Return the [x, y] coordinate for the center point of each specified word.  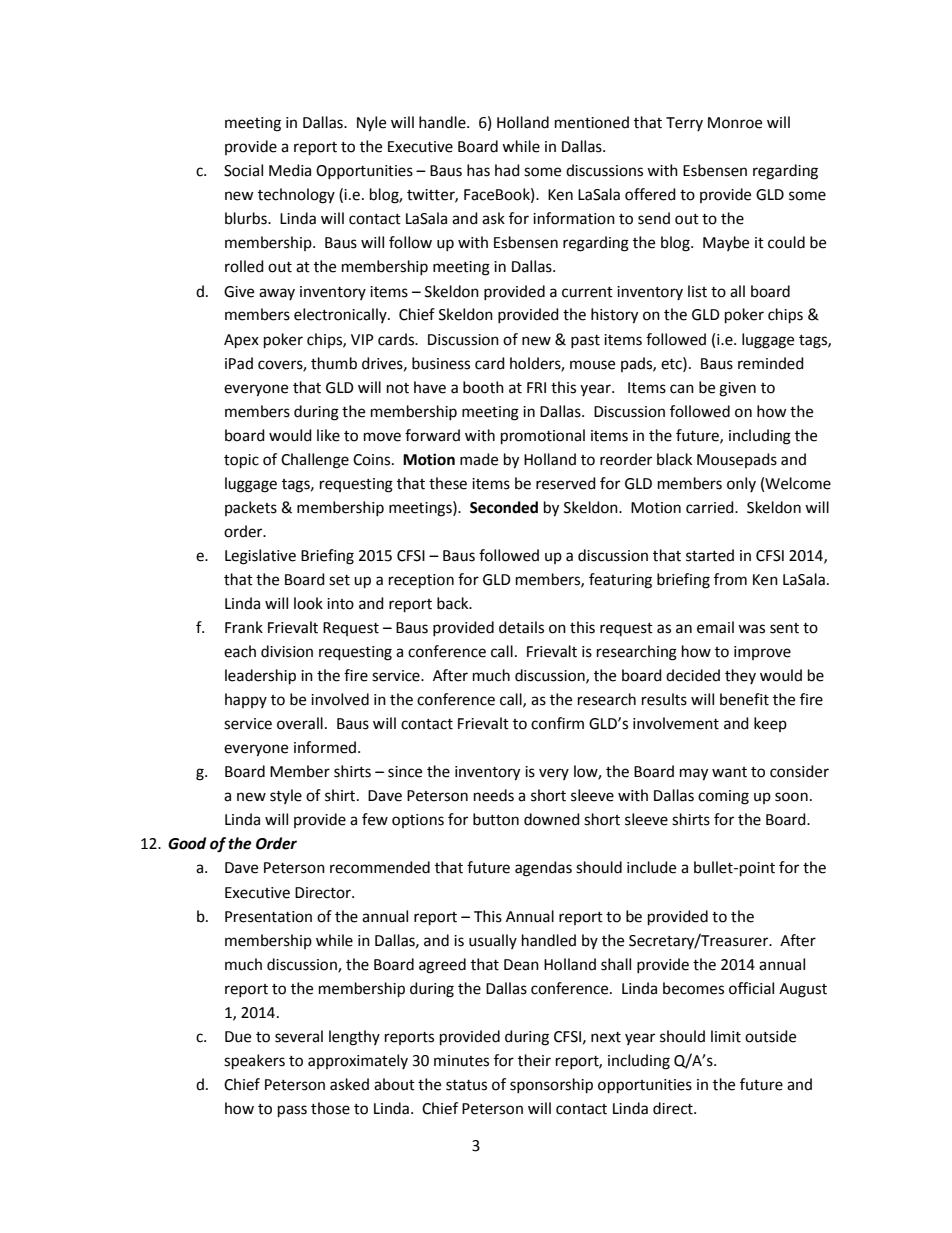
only [741, 484]
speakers [254, 1062]
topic [241, 461]
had [507, 170]
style [286, 796]
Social [243, 170]
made [479, 459]
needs [494, 795]
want [729, 772]
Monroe [735, 123]
